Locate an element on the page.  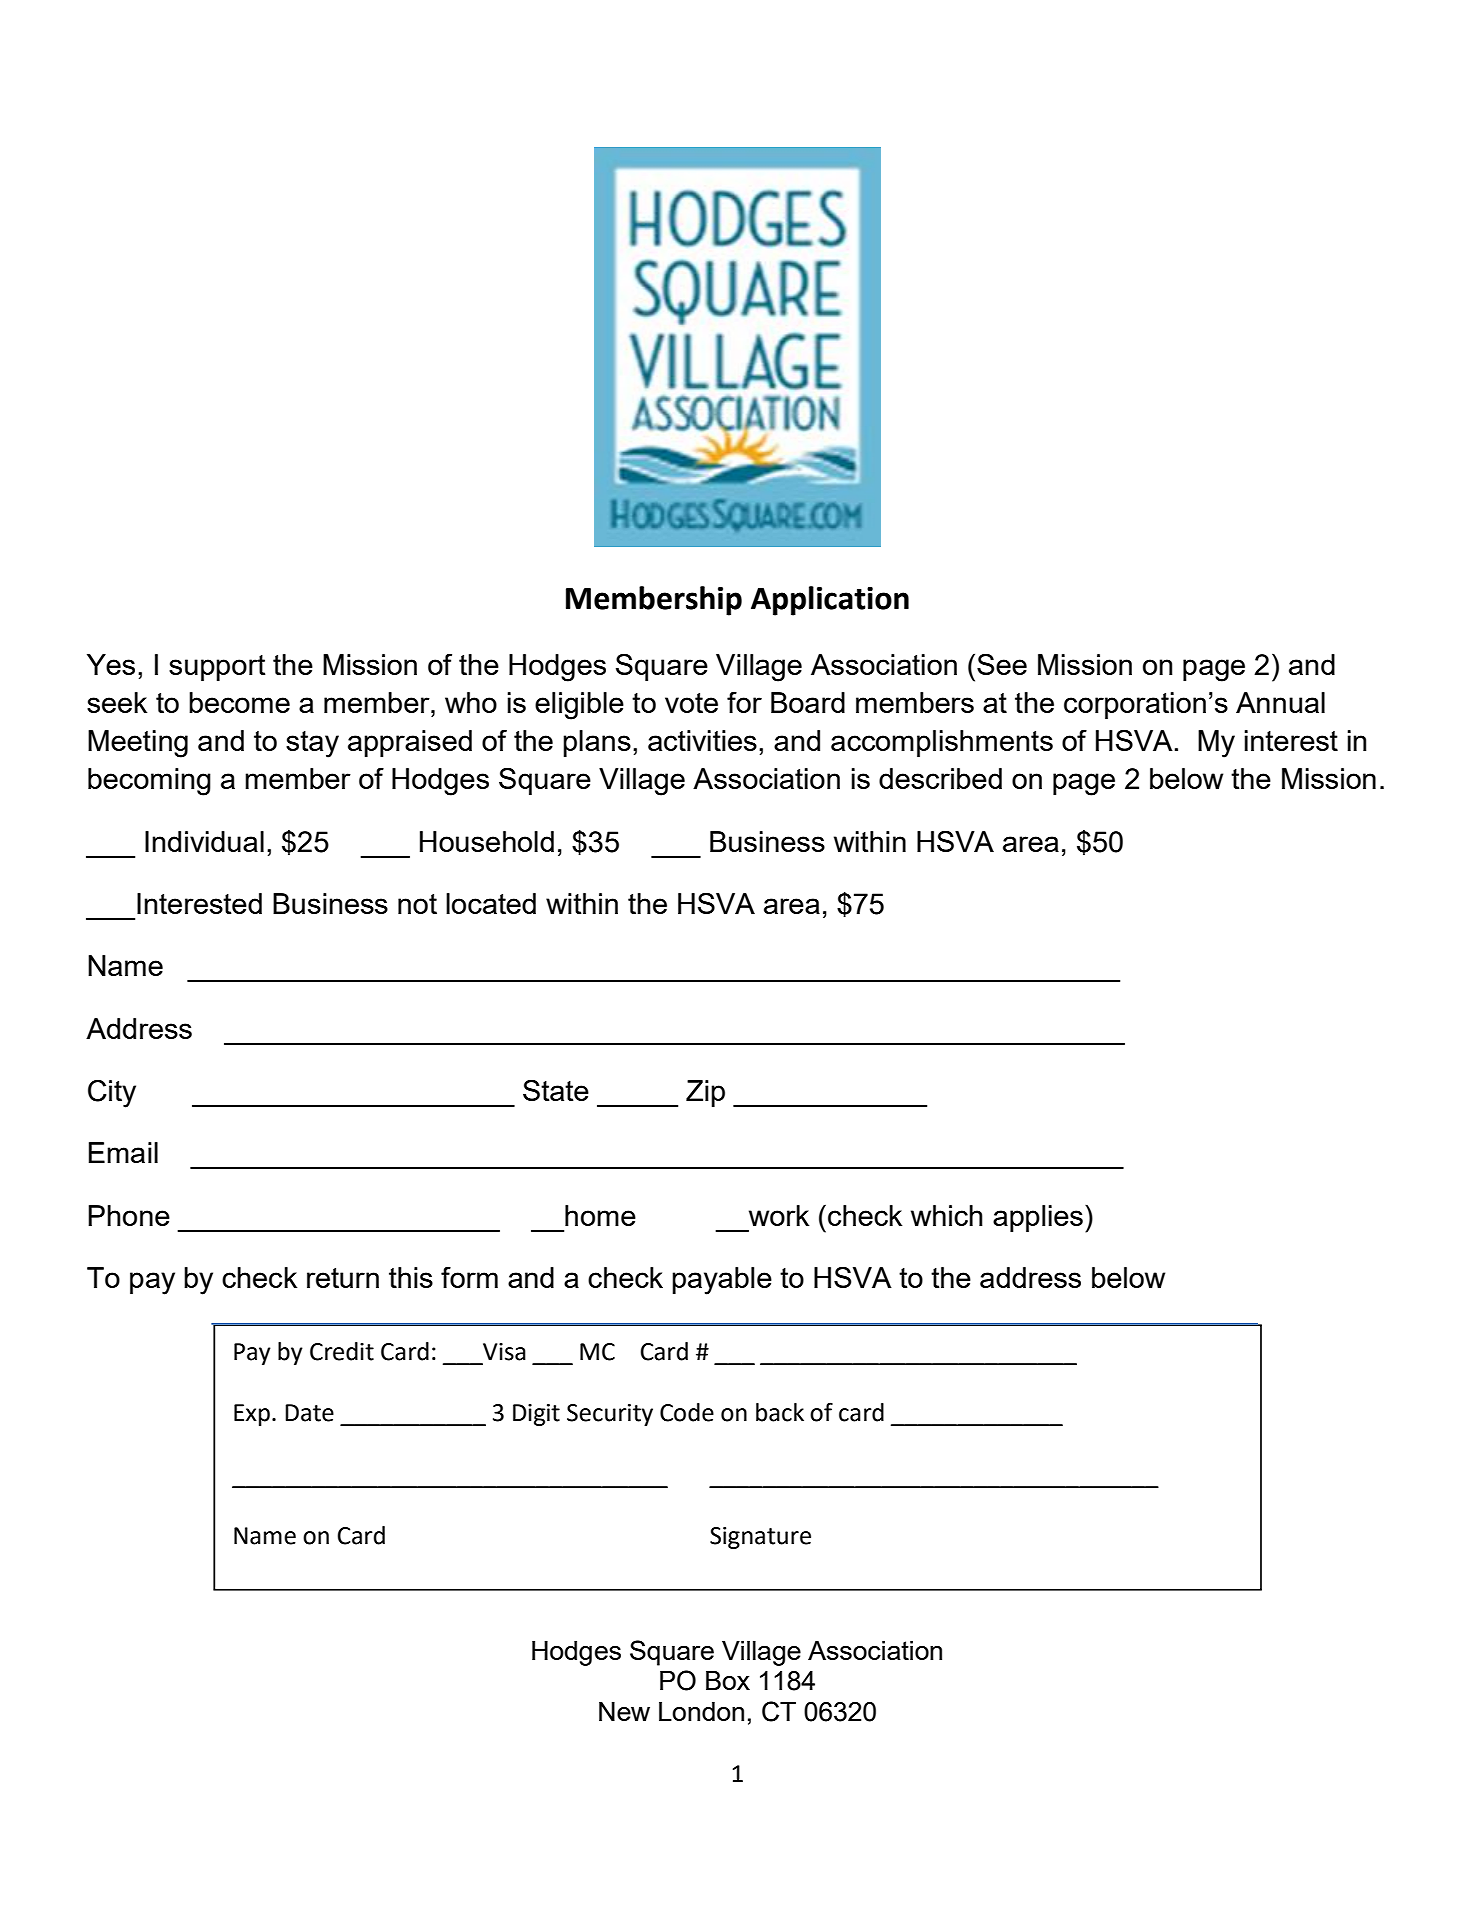
Annual is located at coordinates (1280, 702).
